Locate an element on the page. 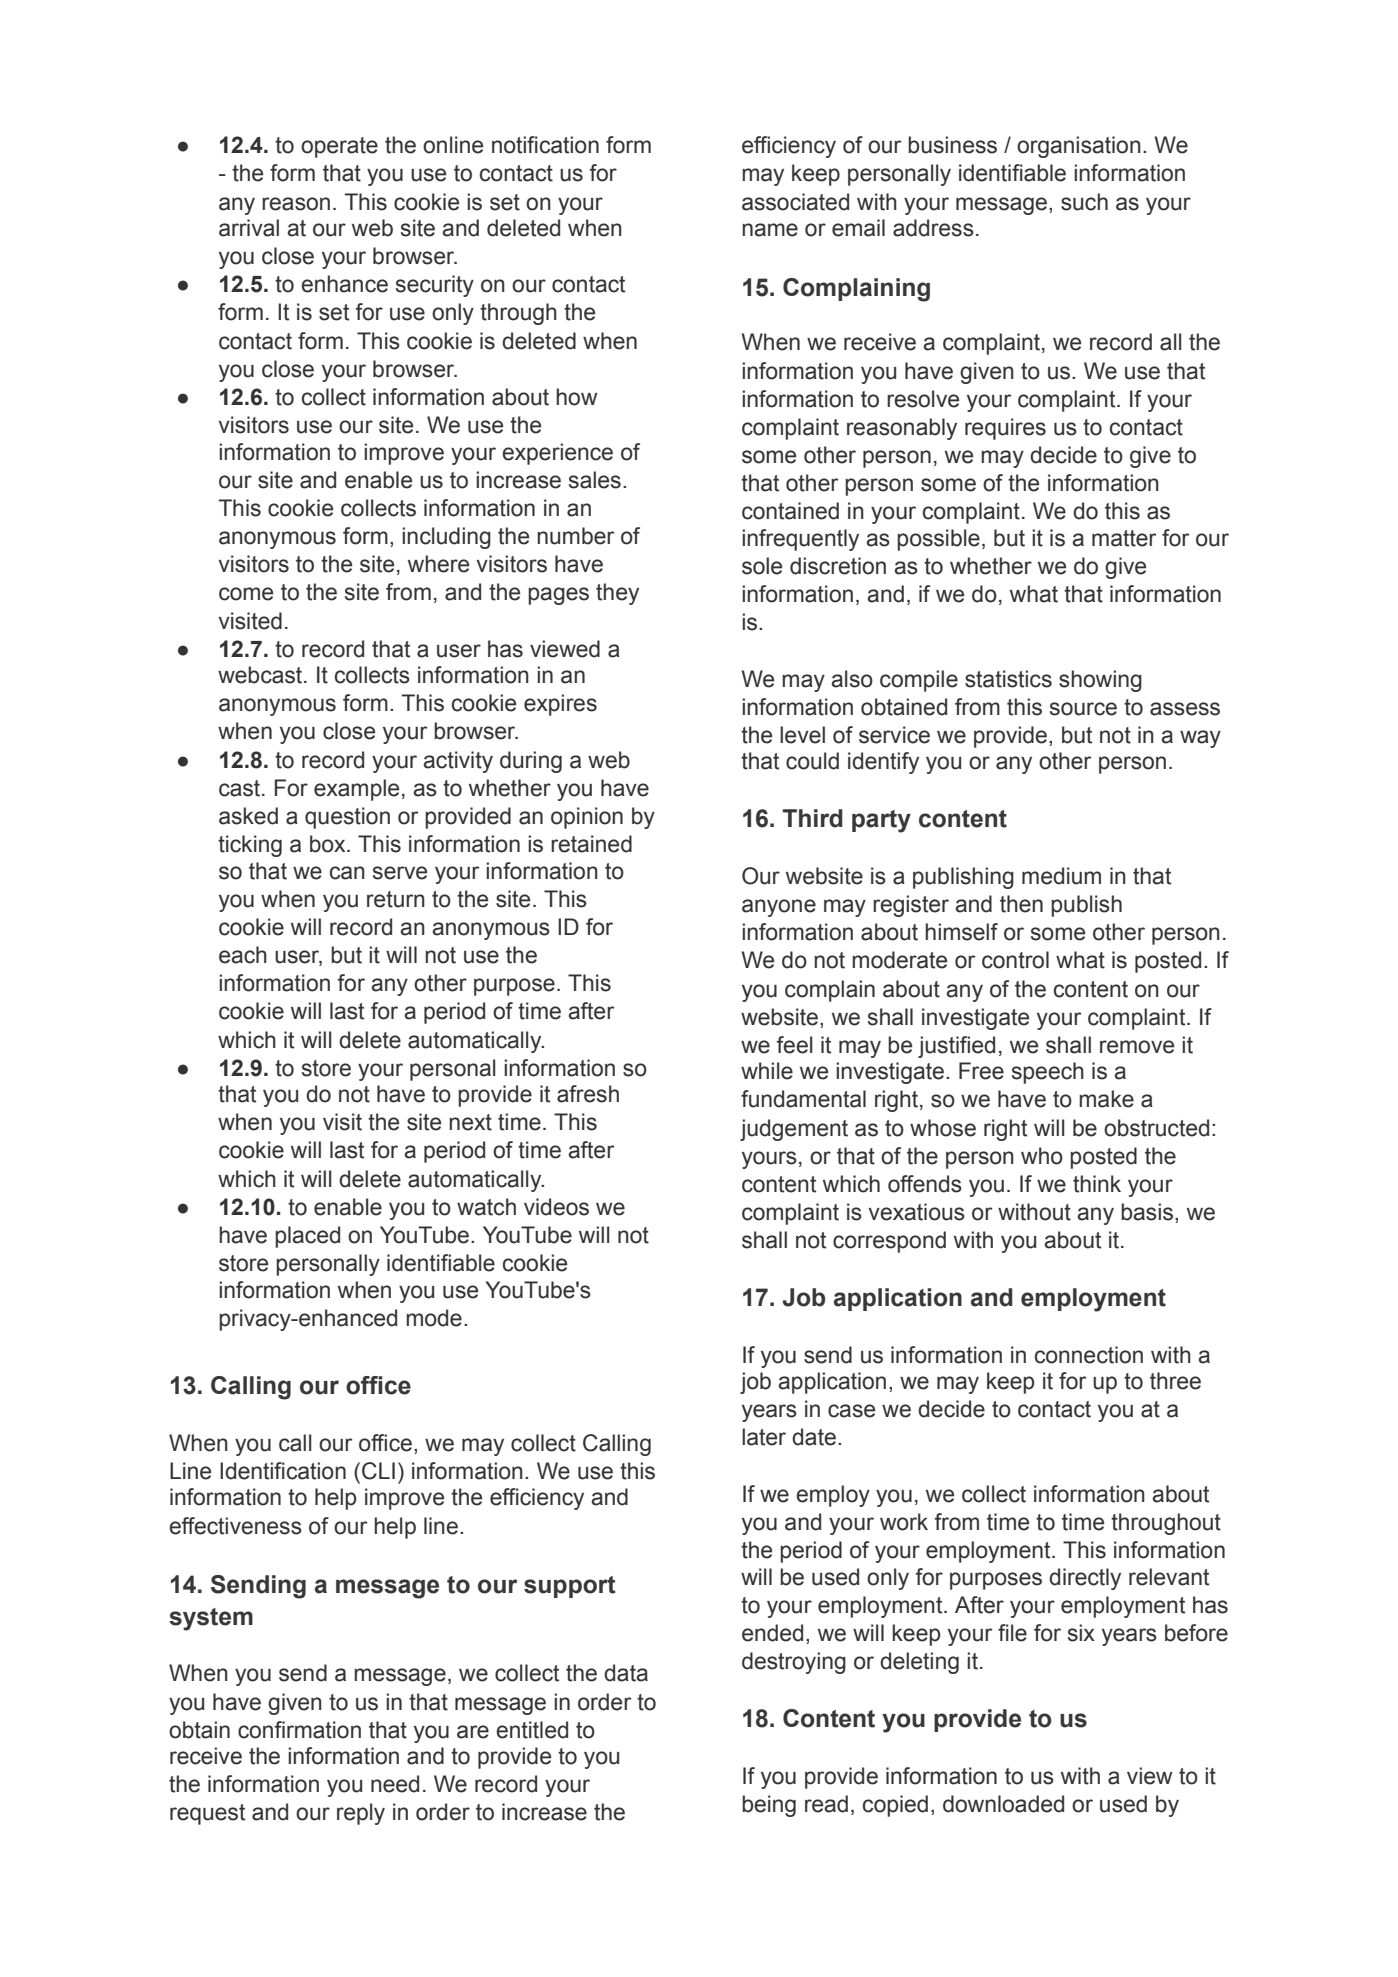 The height and width of the page is (1977, 1398). each is located at coordinates (243, 955).
